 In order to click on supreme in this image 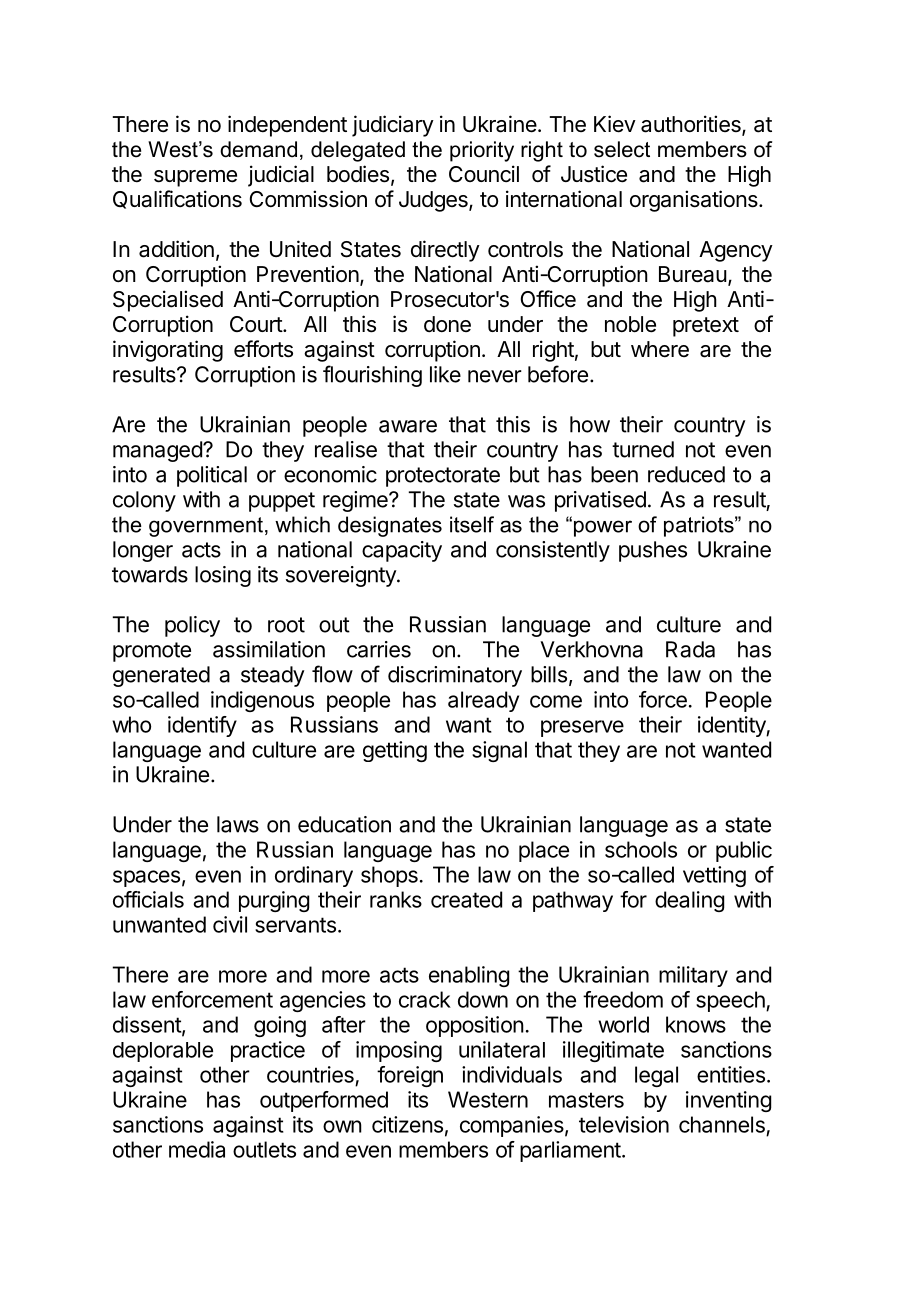, I will do `click(195, 178)`.
